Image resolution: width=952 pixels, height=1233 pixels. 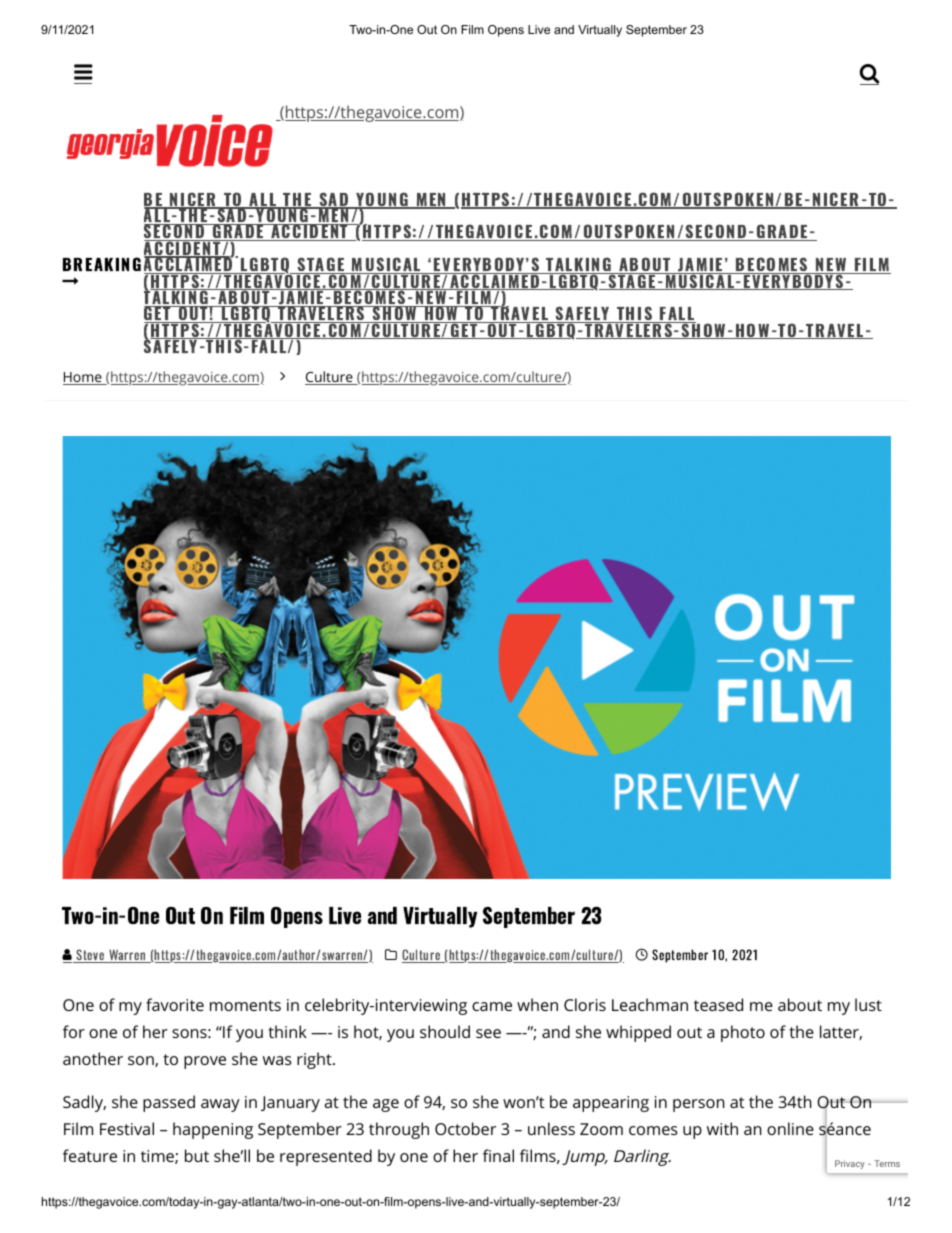 What do you see at coordinates (91, 956) in the image?
I see `Steve` at bounding box center [91, 956].
